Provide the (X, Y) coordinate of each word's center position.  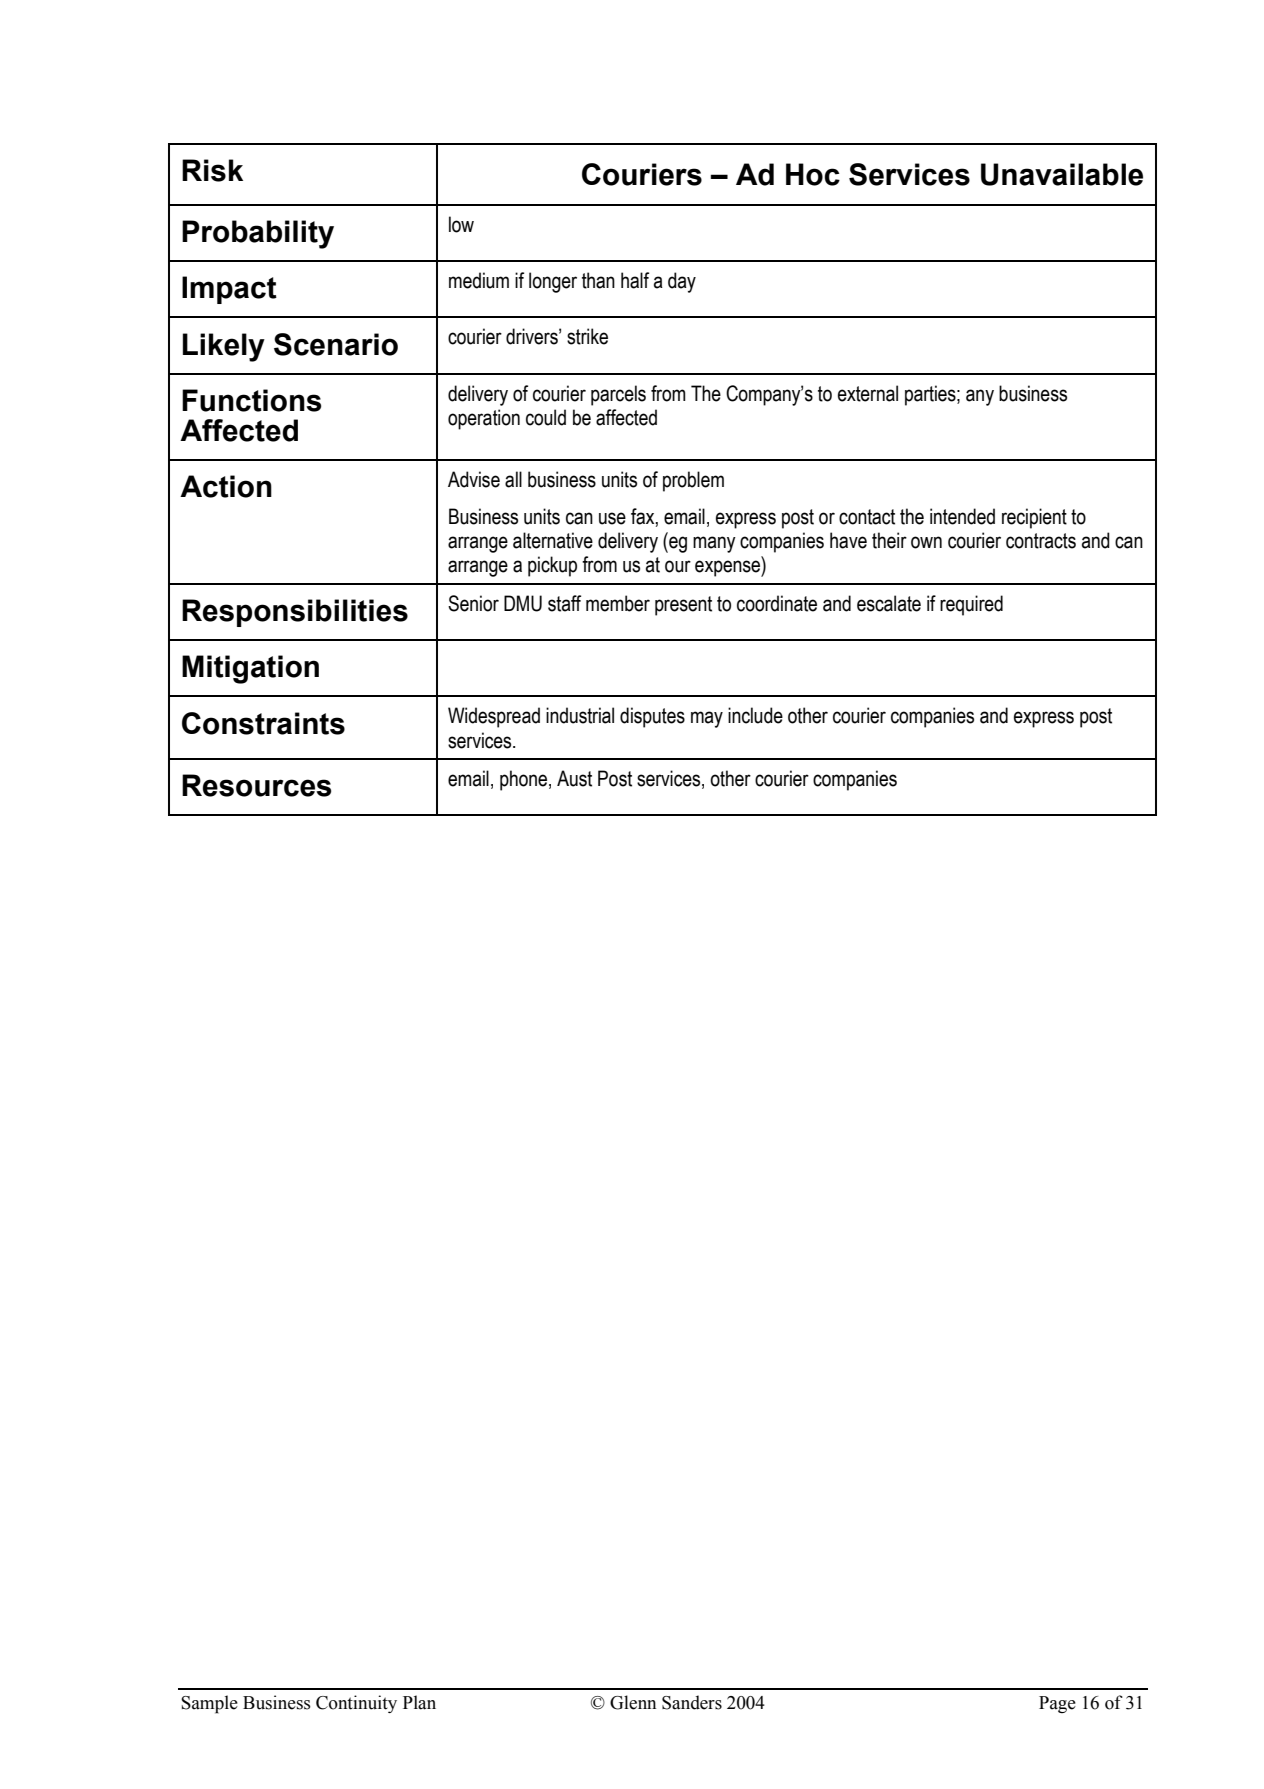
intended (962, 516)
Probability (258, 234)
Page (1057, 1704)
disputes (652, 717)
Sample (209, 1704)
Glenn (633, 1702)
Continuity (356, 1704)
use (612, 518)
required (971, 605)
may (707, 719)
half (635, 280)
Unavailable (1062, 174)
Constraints (263, 723)
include (755, 715)
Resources (256, 785)
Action (226, 486)
